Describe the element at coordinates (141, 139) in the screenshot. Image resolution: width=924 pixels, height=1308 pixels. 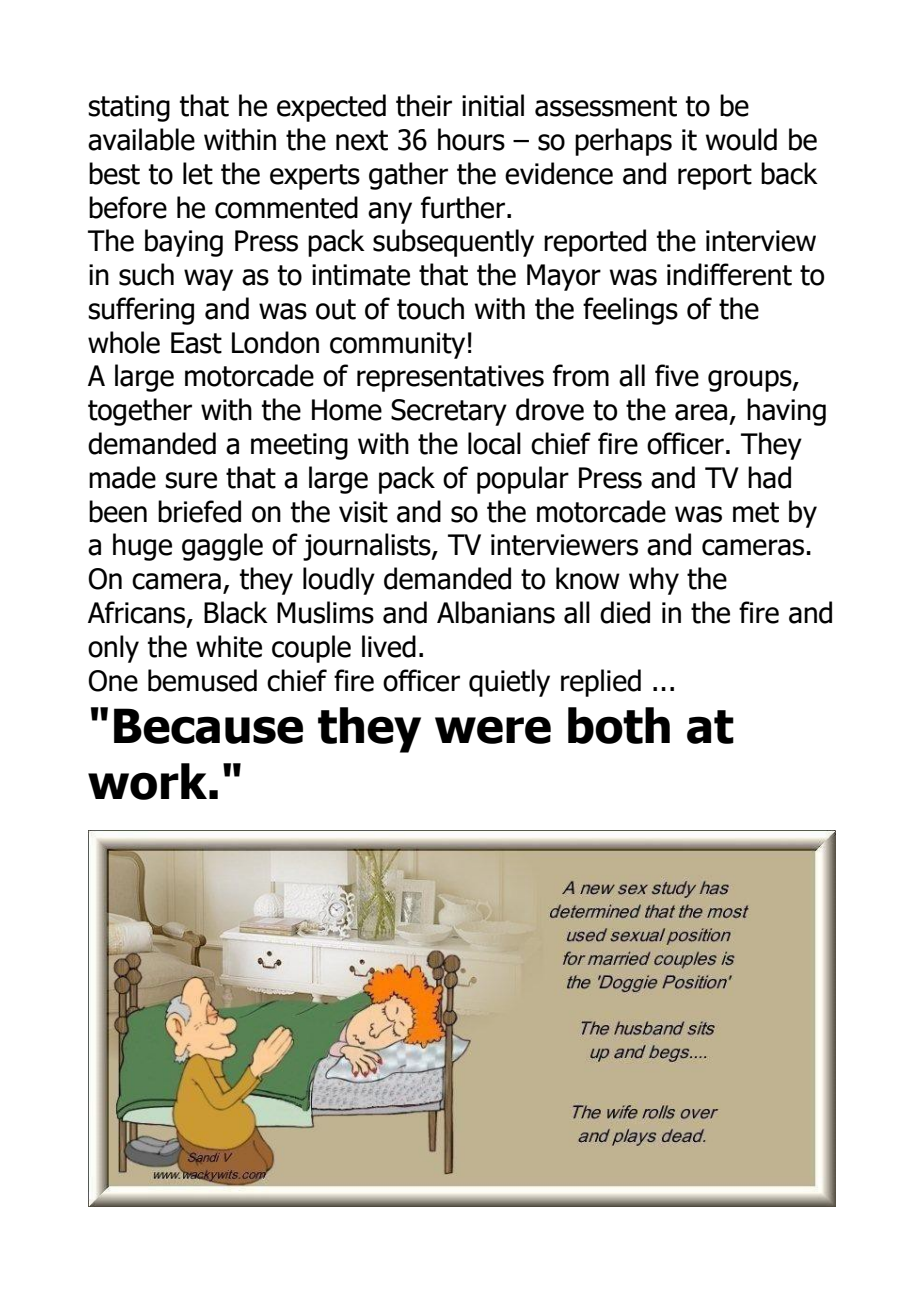
I see `available` at that location.
